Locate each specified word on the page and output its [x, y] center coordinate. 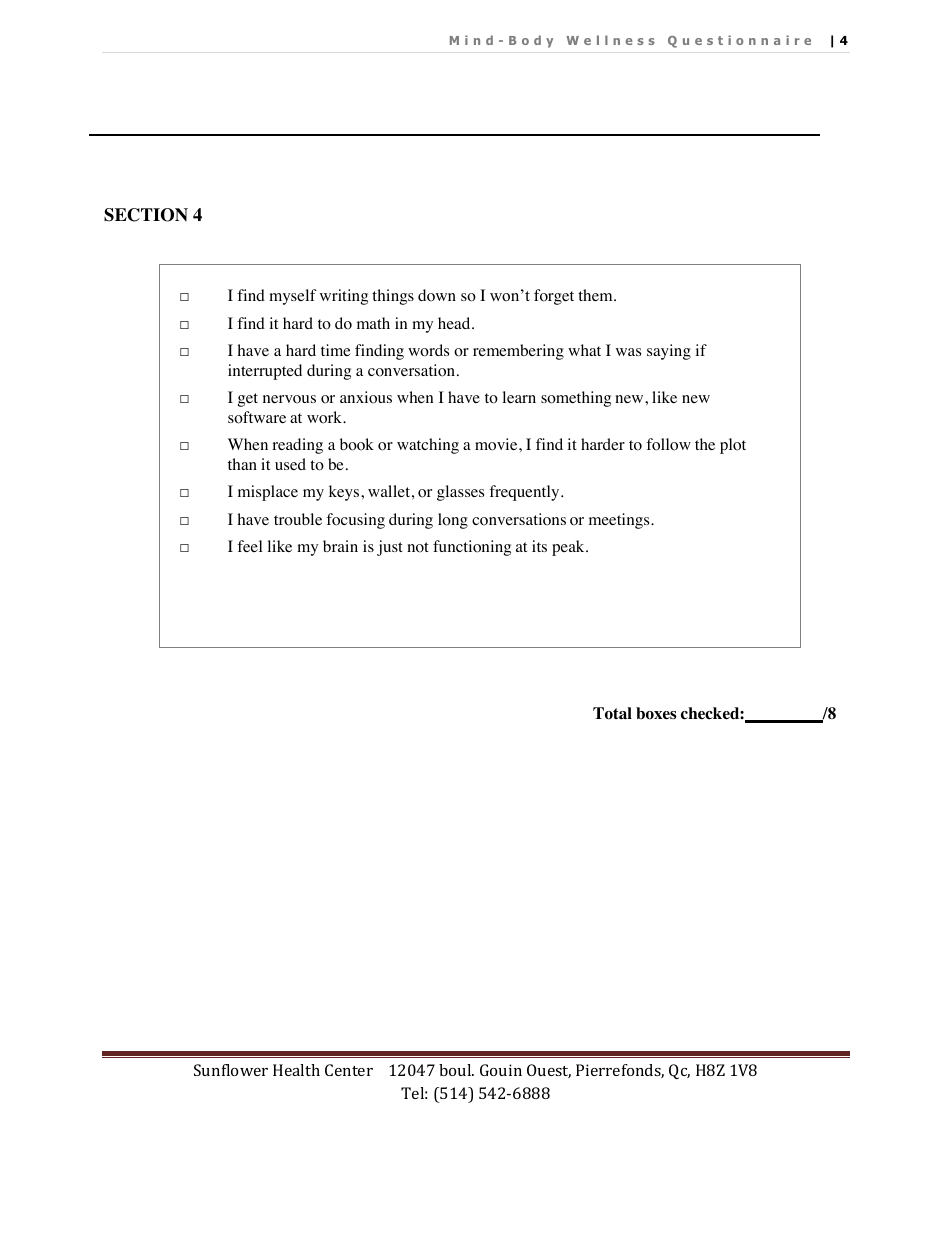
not [418, 547]
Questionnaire [739, 41]
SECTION [146, 215]
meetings [620, 521]
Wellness [610, 40]
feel [249, 546]
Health [296, 1070]
